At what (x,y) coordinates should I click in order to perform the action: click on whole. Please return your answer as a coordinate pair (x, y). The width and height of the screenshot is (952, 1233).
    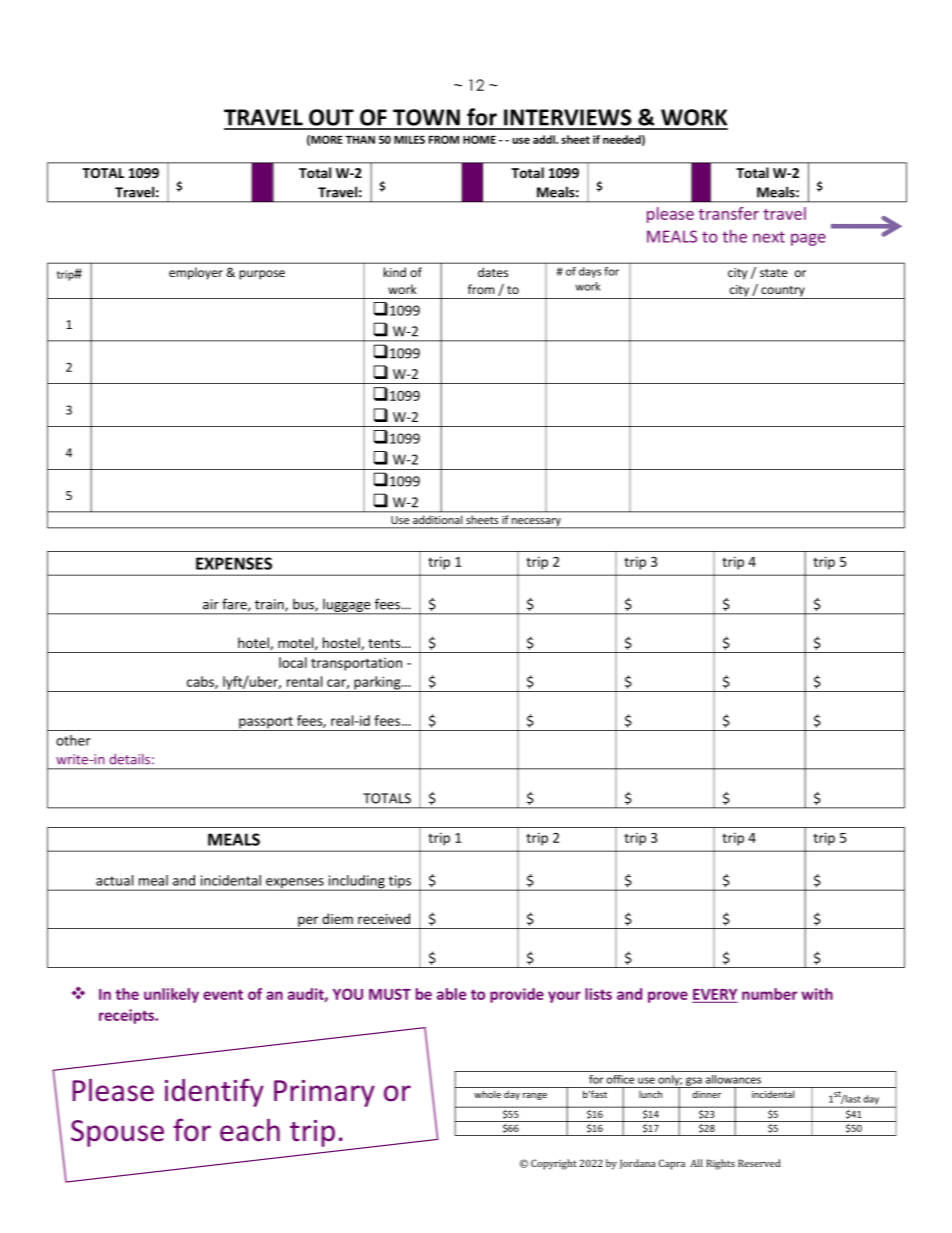
    Looking at the image, I should click on (487, 1094).
